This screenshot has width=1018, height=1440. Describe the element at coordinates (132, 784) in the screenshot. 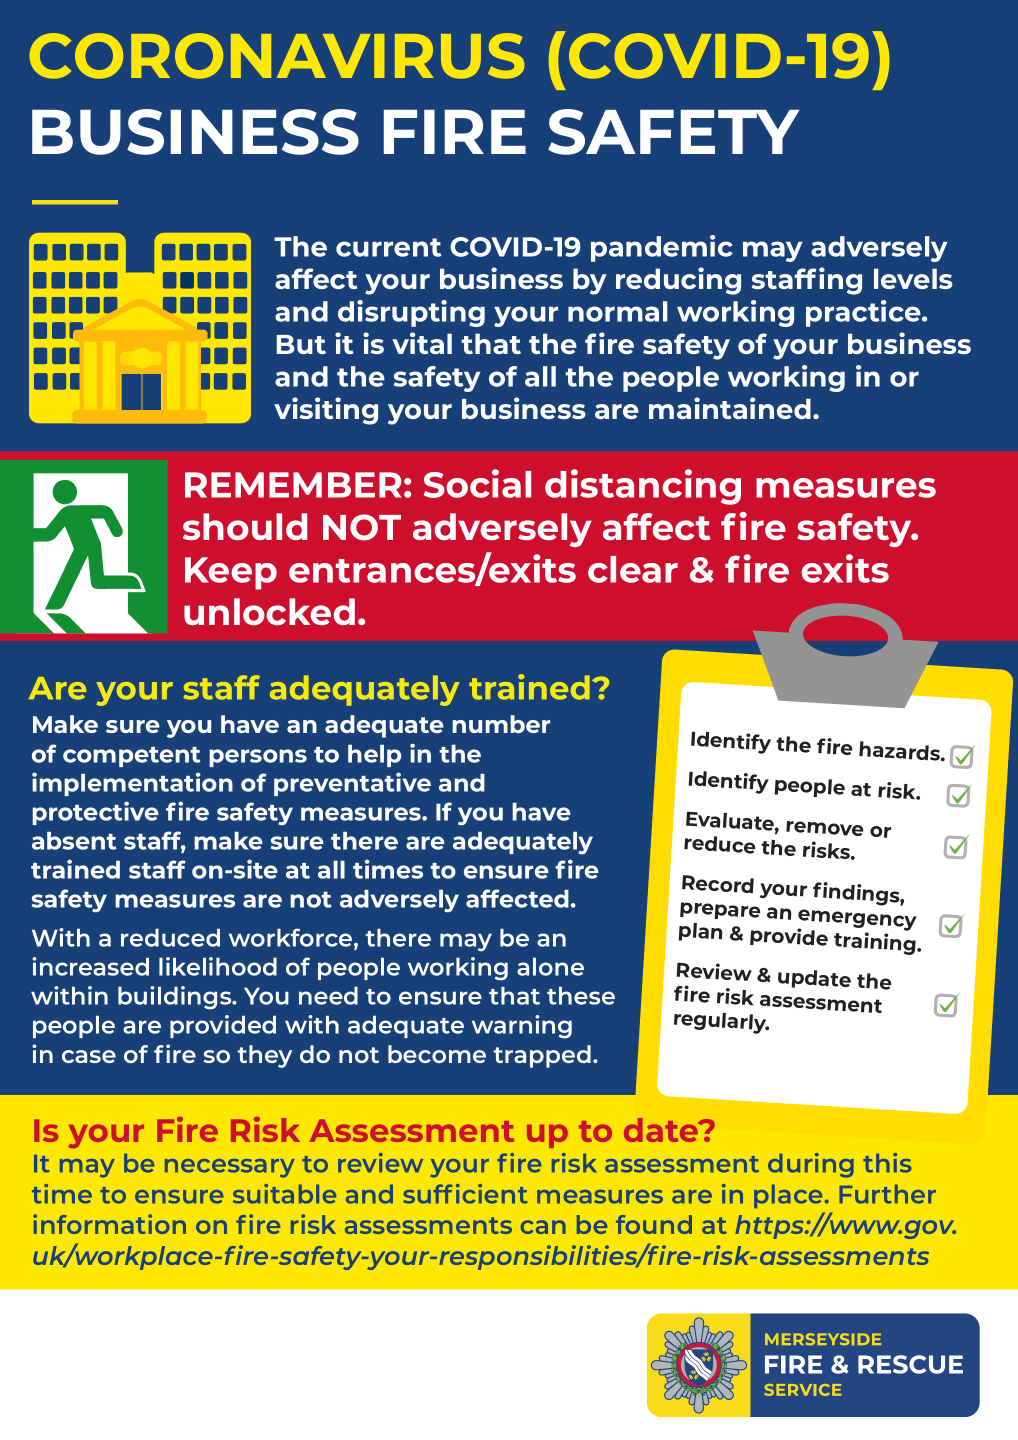

I see `implementation` at that location.
